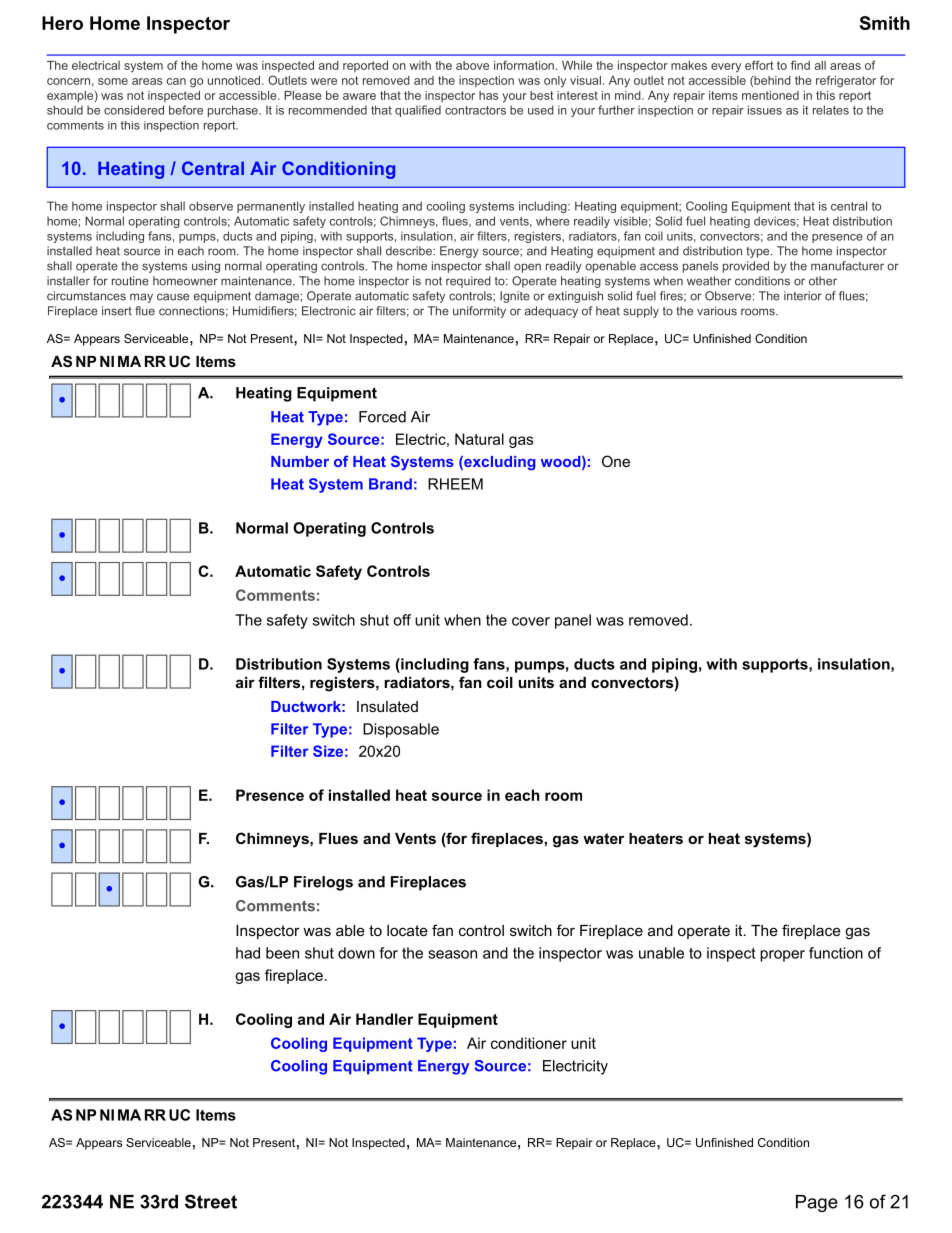 The image size is (952, 1233). I want to click on Street, so click(211, 1201).
